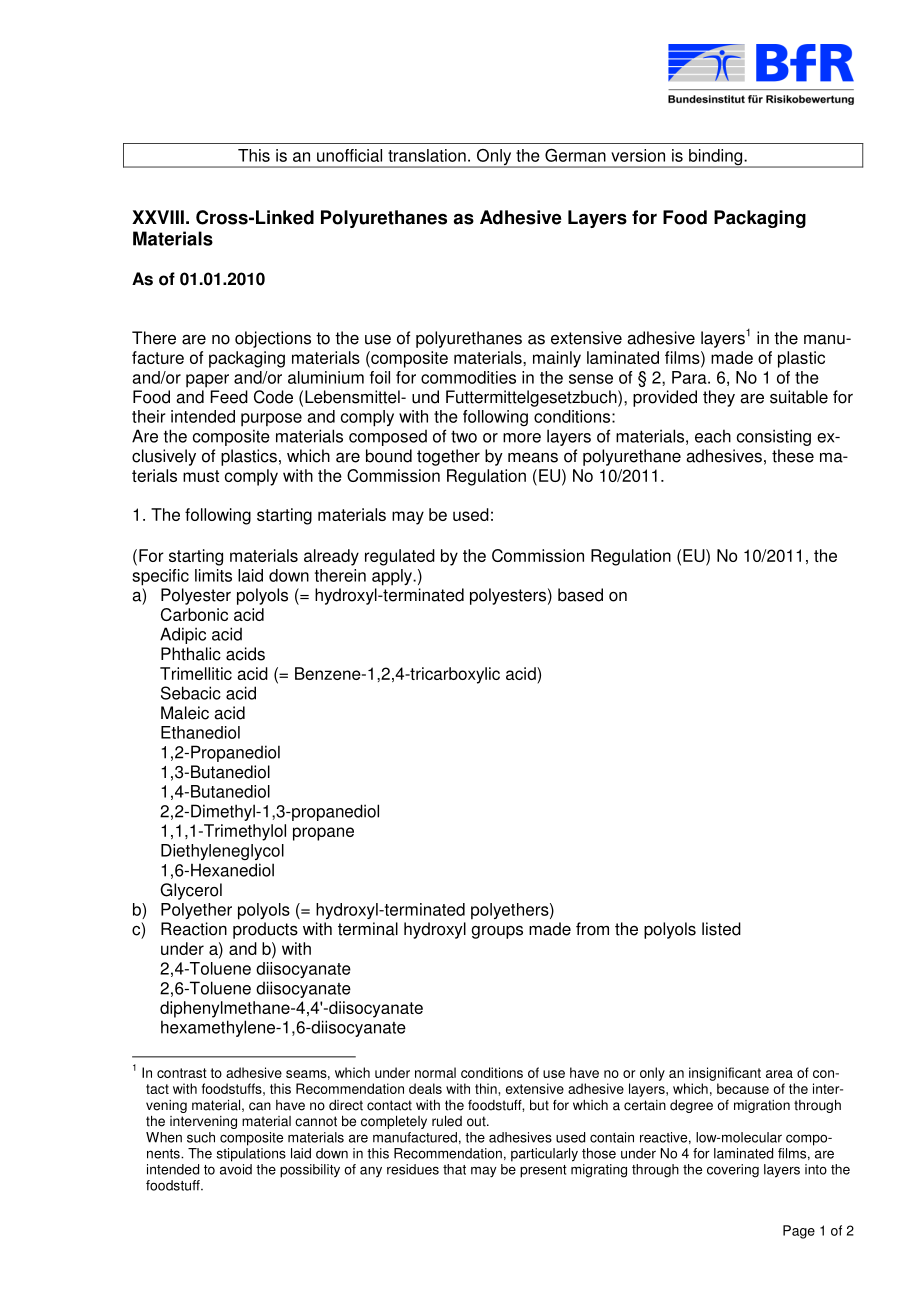 Image resolution: width=924 pixels, height=1308 pixels. Describe the element at coordinates (454, 1169) in the screenshot. I see `that` at that location.
